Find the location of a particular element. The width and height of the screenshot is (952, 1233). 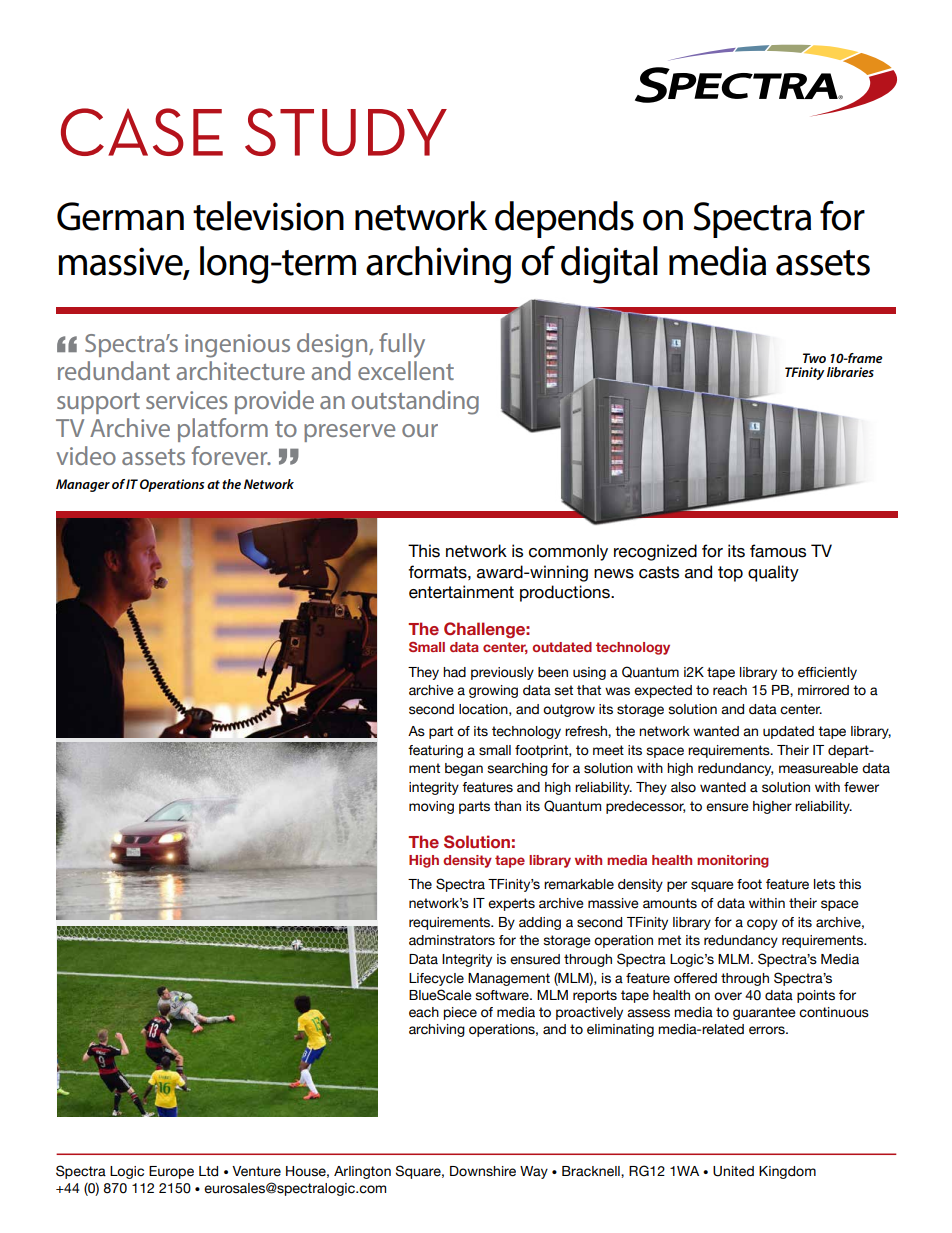

experts is located at coordinates (511, 904).
